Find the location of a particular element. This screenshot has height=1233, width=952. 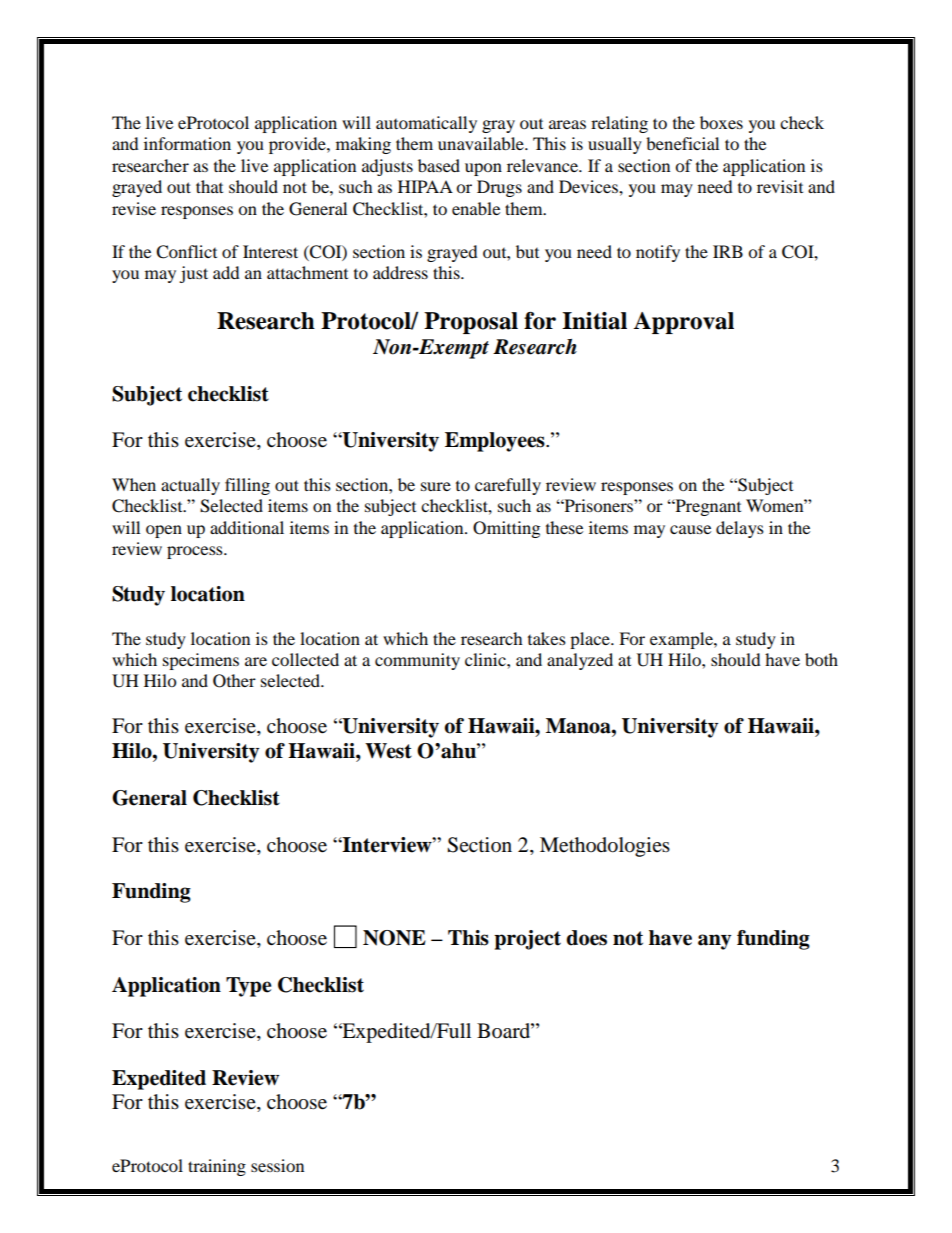

boxes is located at coordinates (721, 122).
